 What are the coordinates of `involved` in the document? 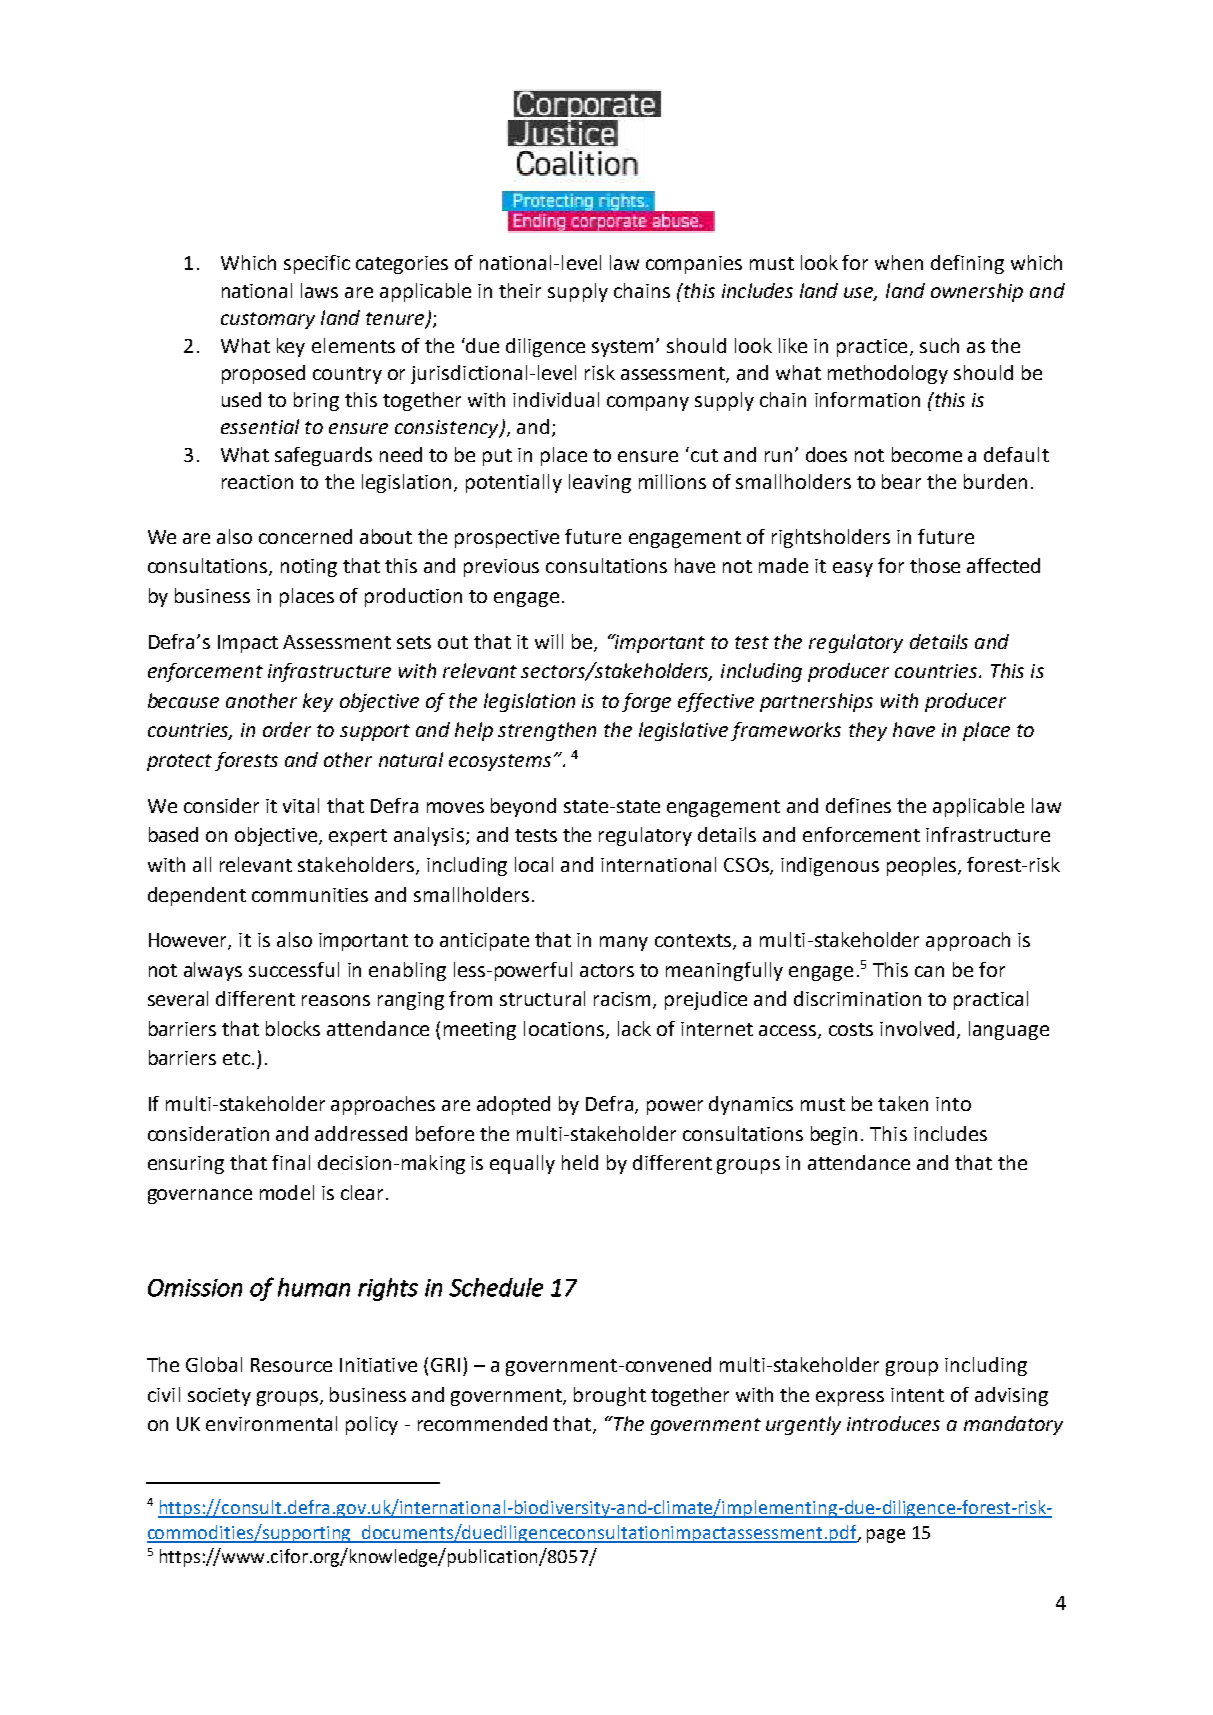 It's located at (919, 1029).
